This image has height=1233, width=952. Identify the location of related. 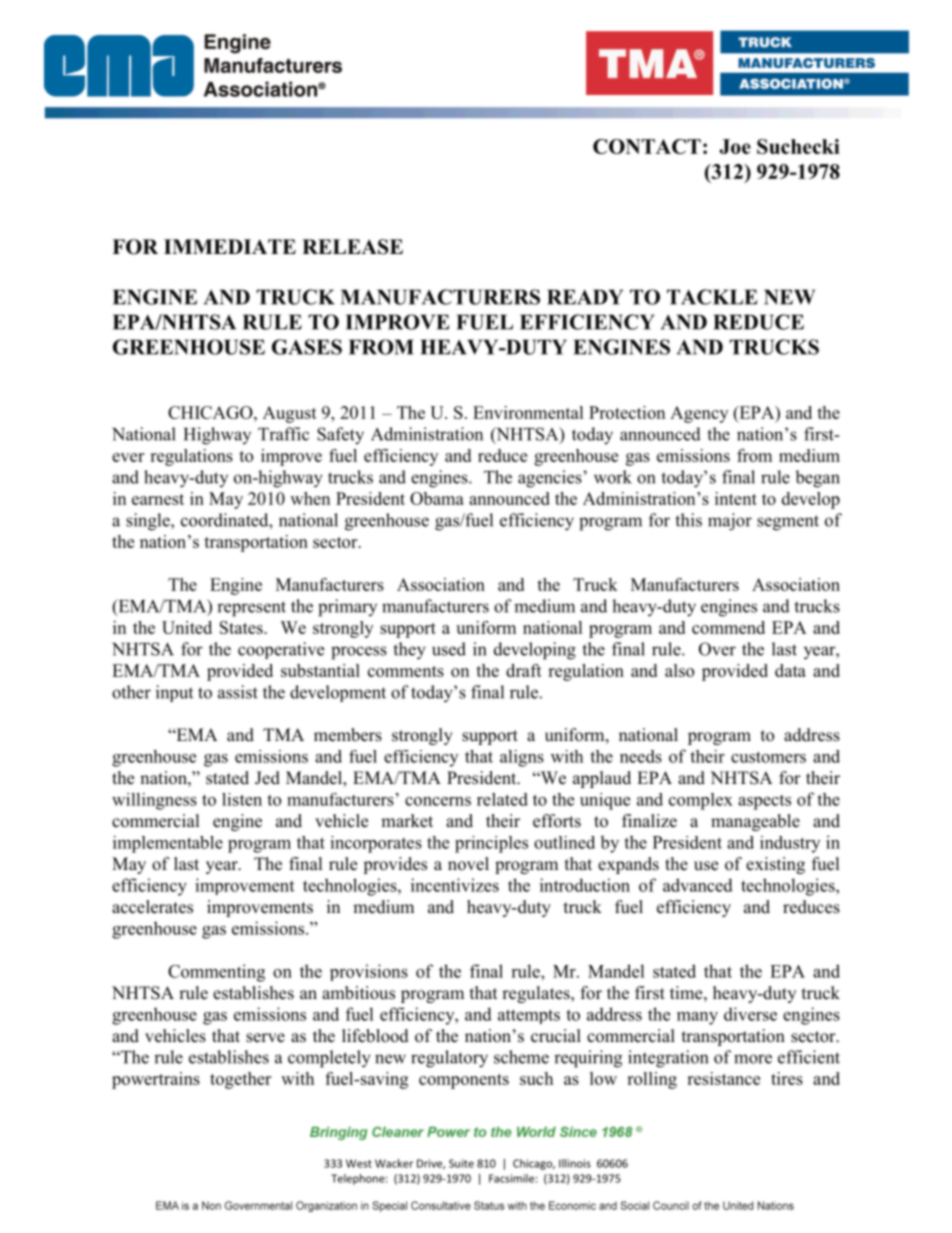
(502, 799).
